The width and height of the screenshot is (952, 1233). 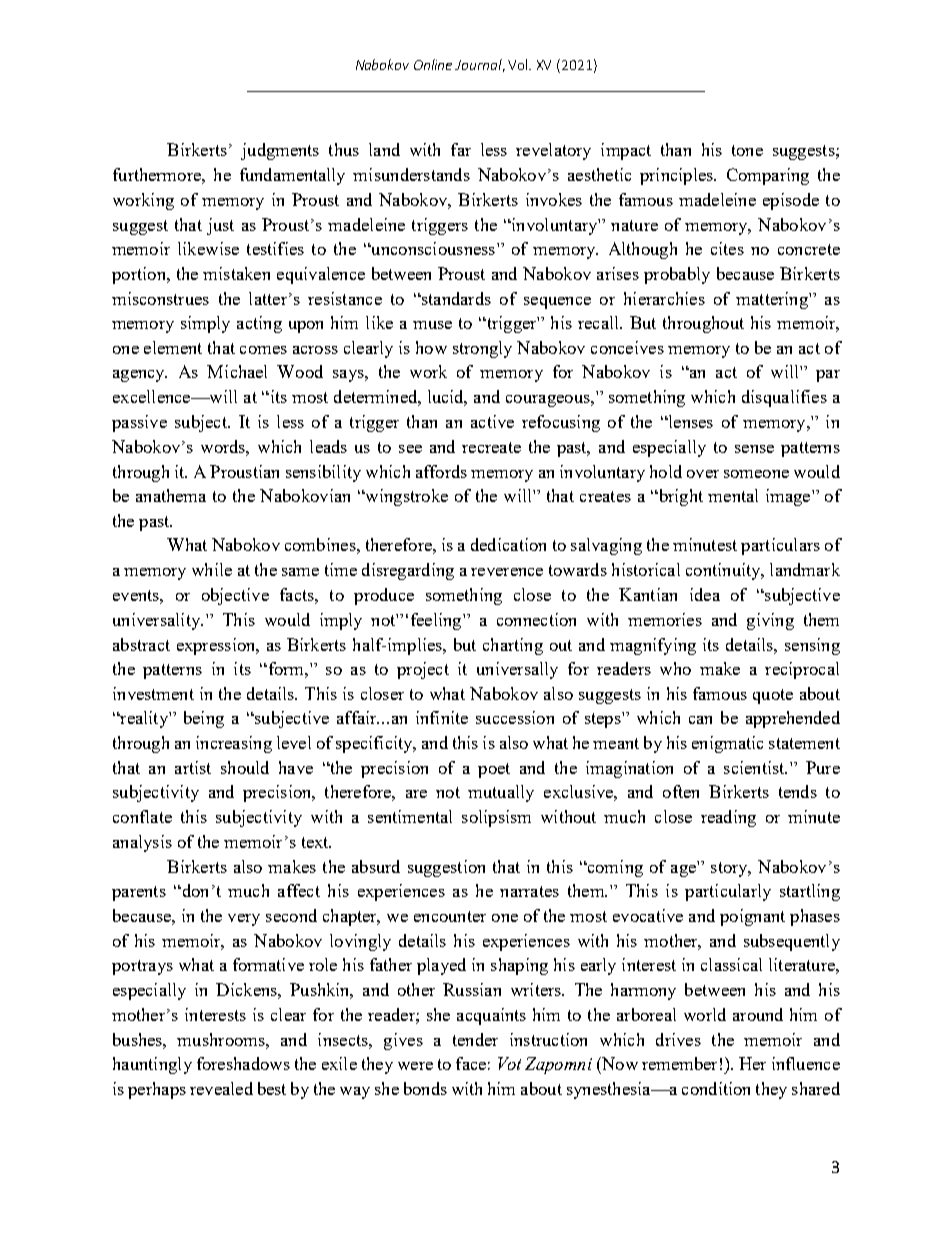 What do you see at coordinates (773, 696) in the screenshot?
I see `quote` at bounding box center [773, 696].
